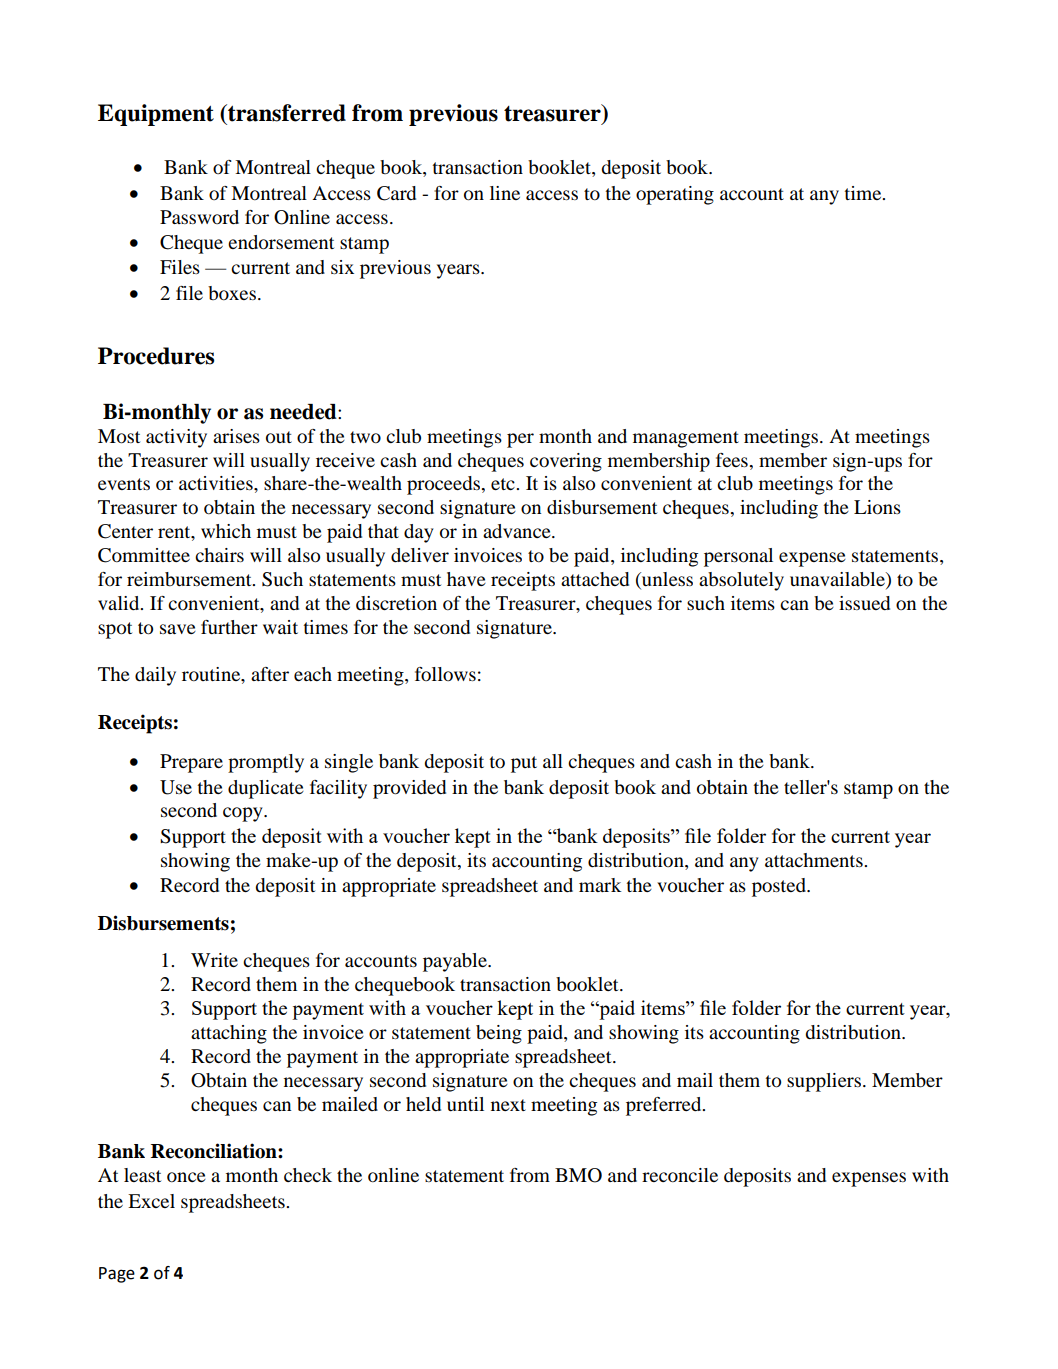 Image resolution: width=1058 pixels, height=1369 pixels. I want to click on issued, so click(864, 603).
